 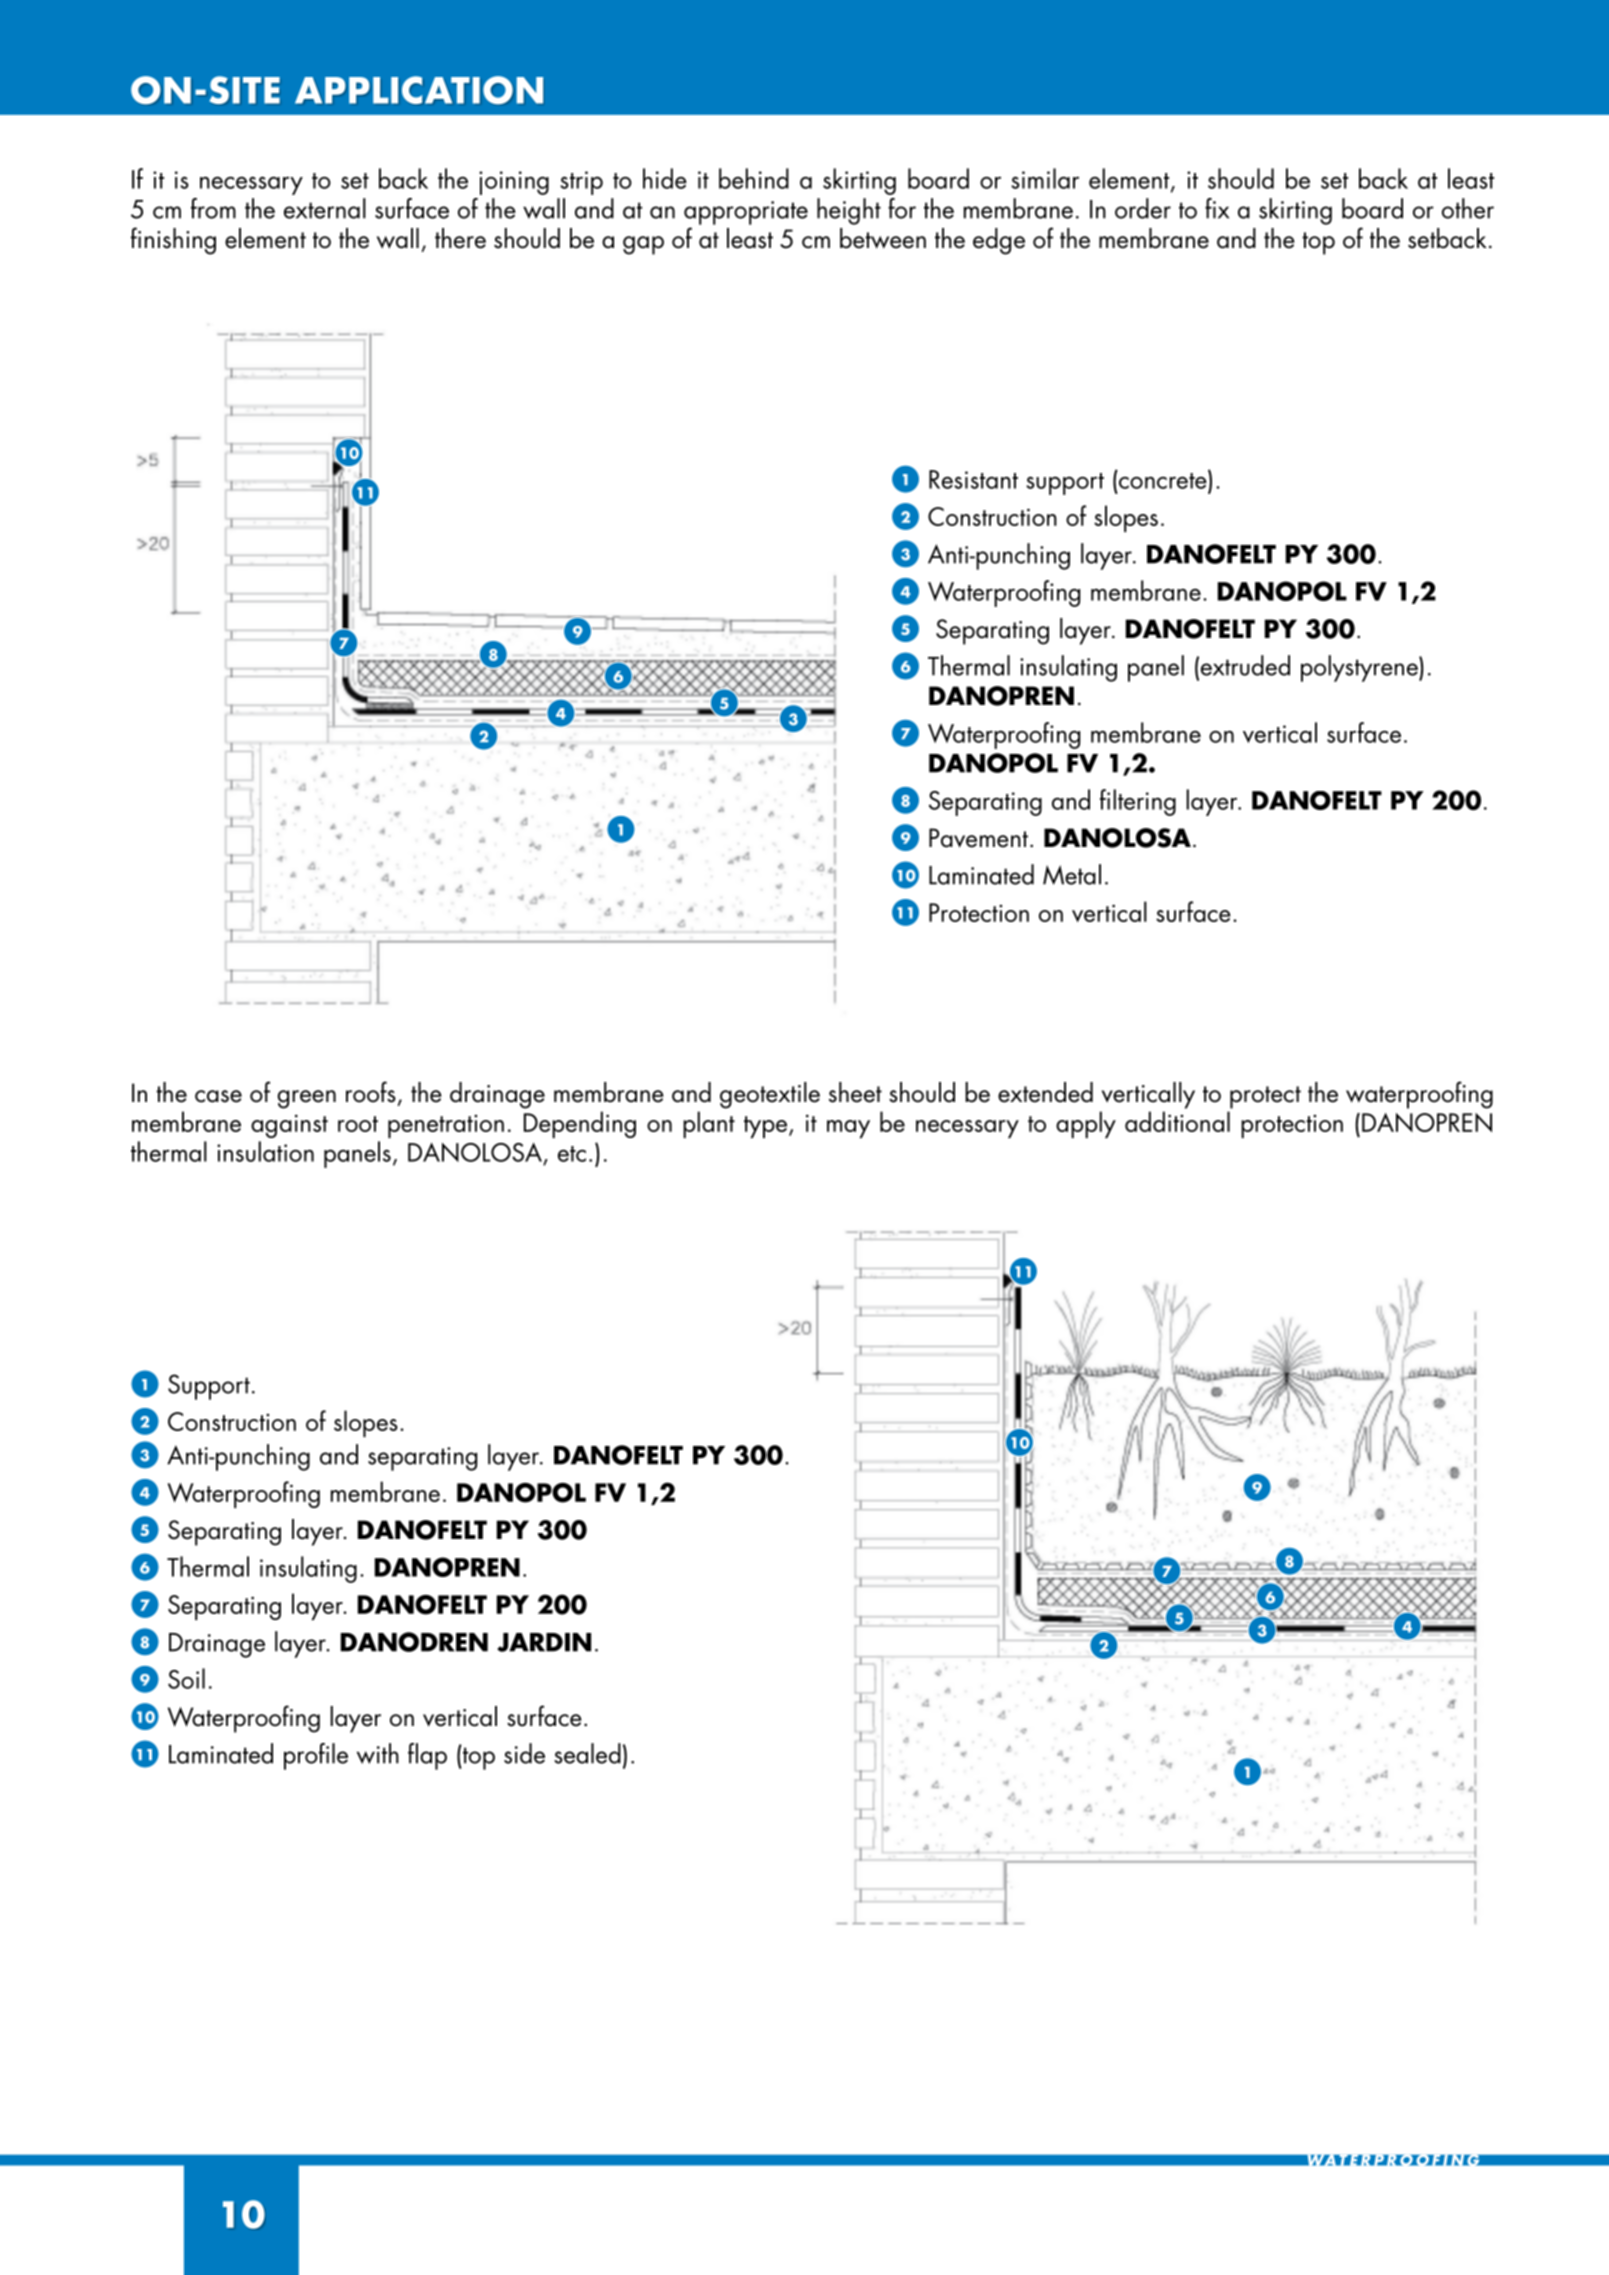 I want to click on external, so click(x=325, y=208).
